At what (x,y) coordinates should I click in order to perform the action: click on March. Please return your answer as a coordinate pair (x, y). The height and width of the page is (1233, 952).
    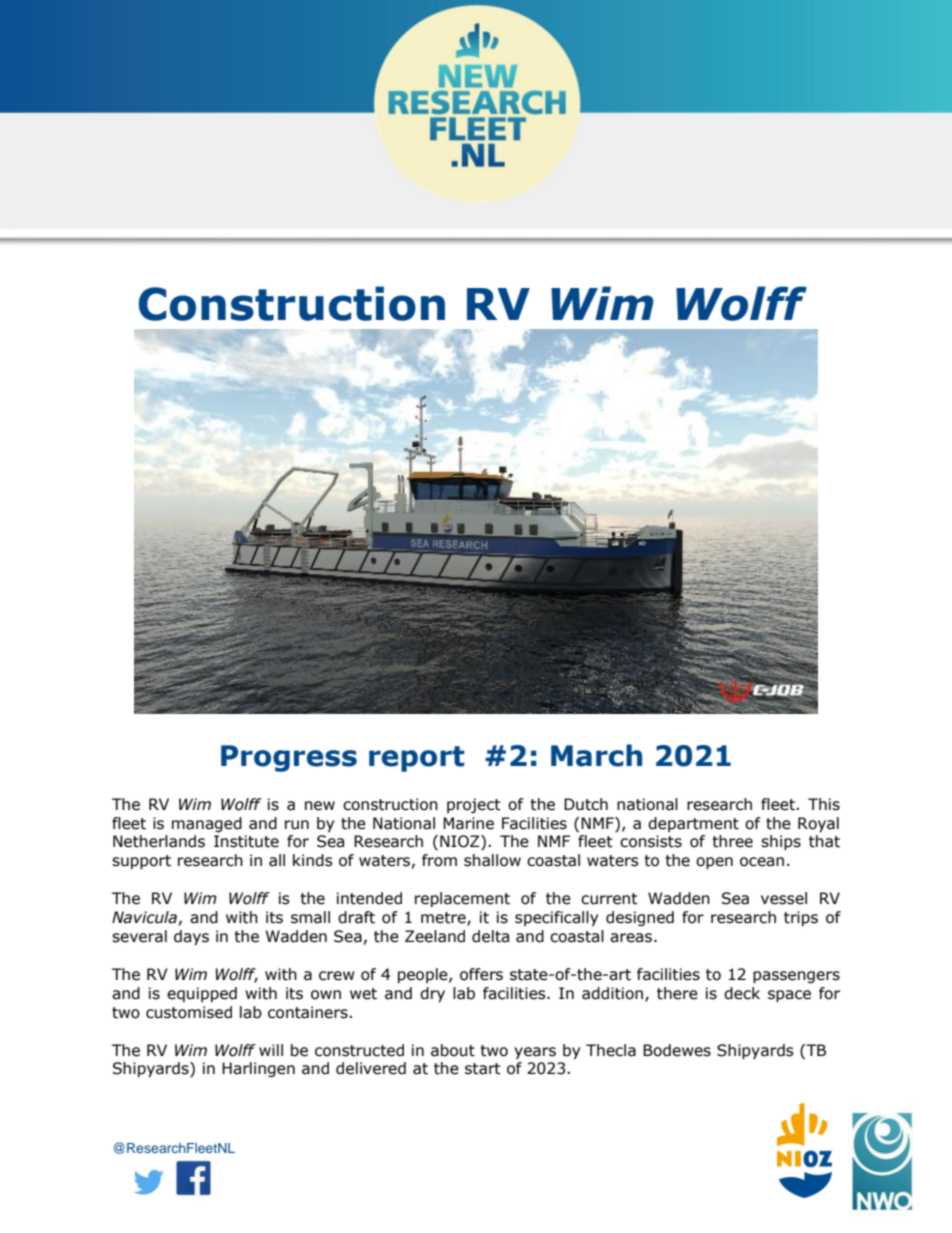
    Looking at the image, I should click on (596, 755).
